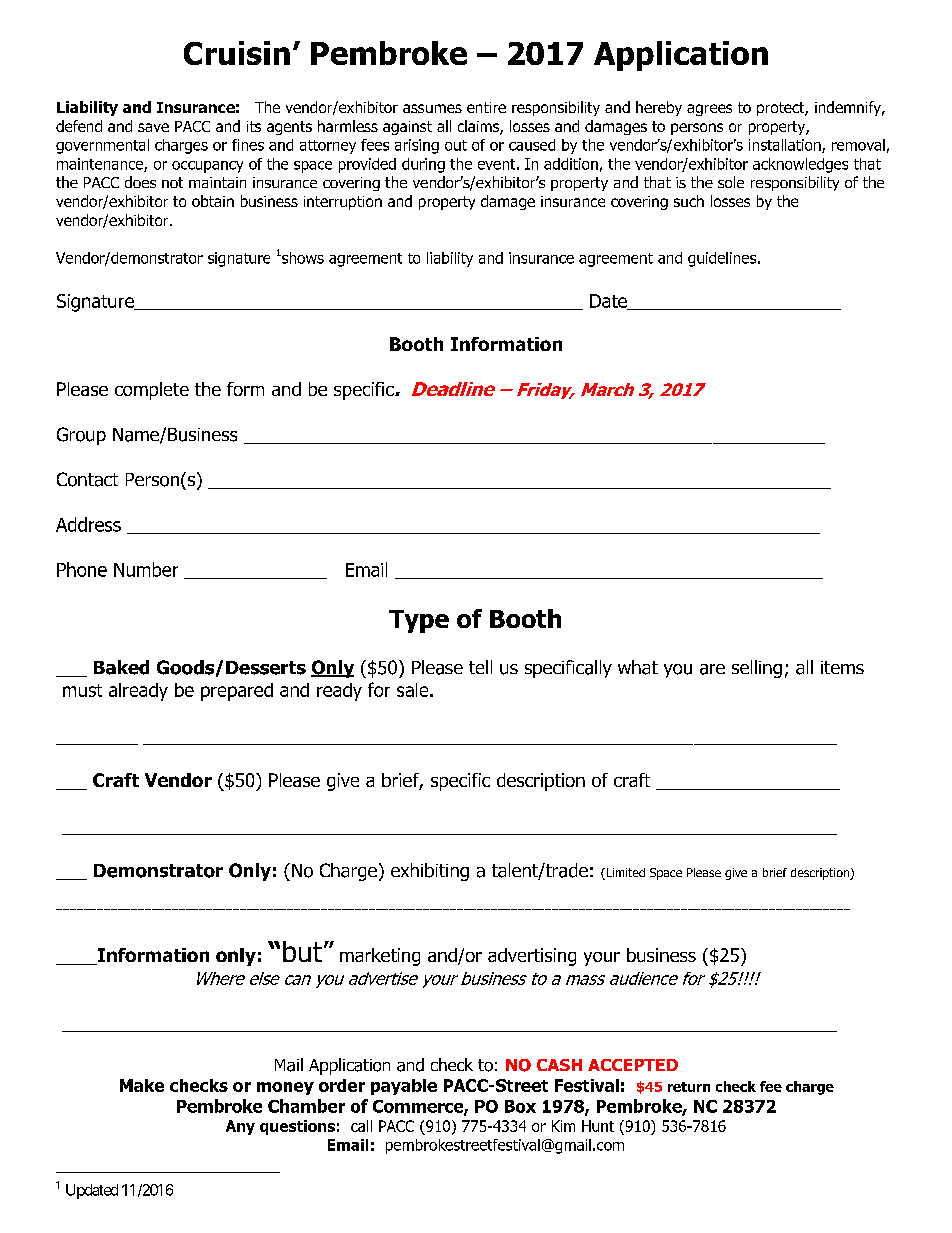 This image has width=952, height=1233. I want to click on Type, so click(419, 621).
